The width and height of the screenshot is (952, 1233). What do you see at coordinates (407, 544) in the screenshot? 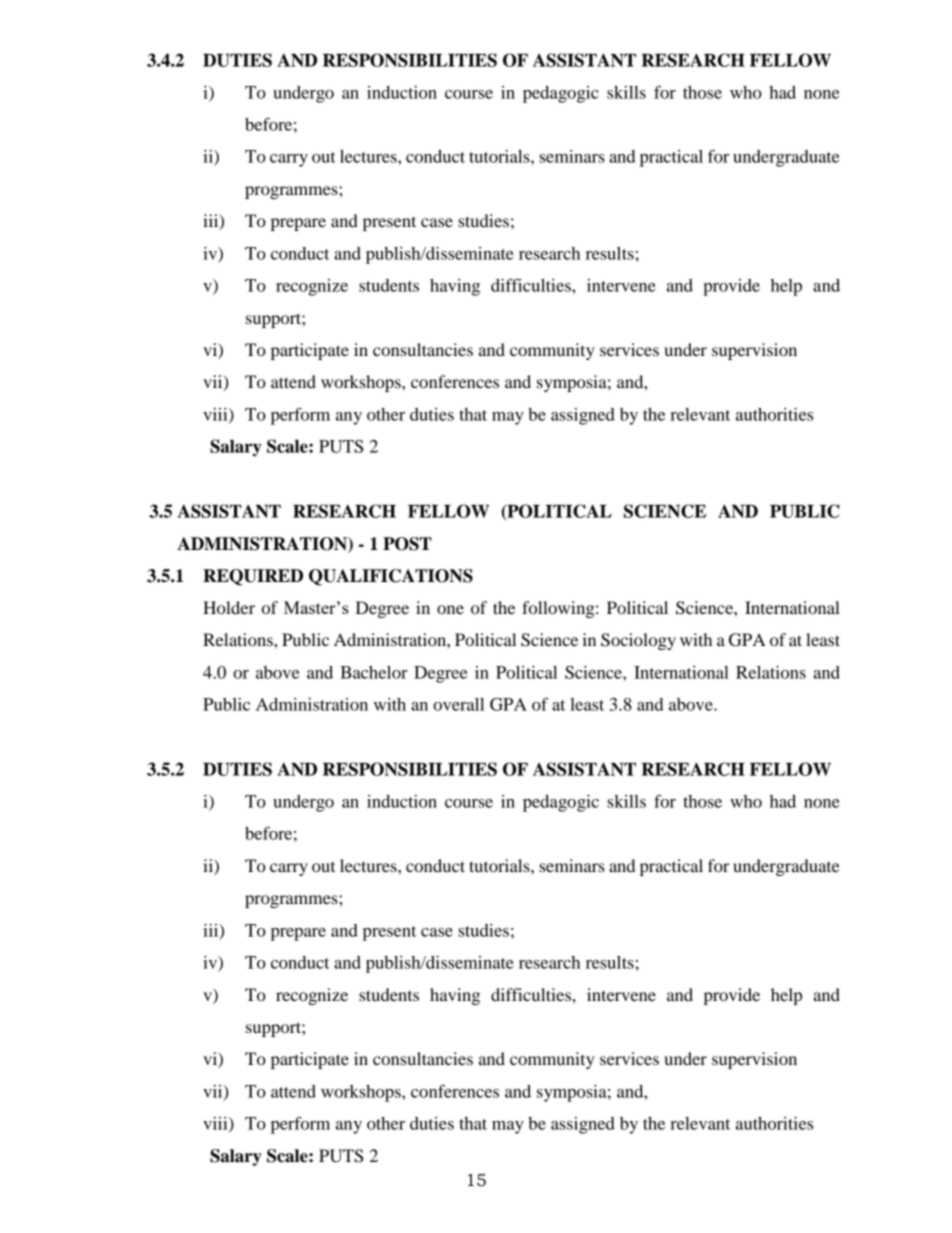
I see `POST` at bounding box center [407, 544].
